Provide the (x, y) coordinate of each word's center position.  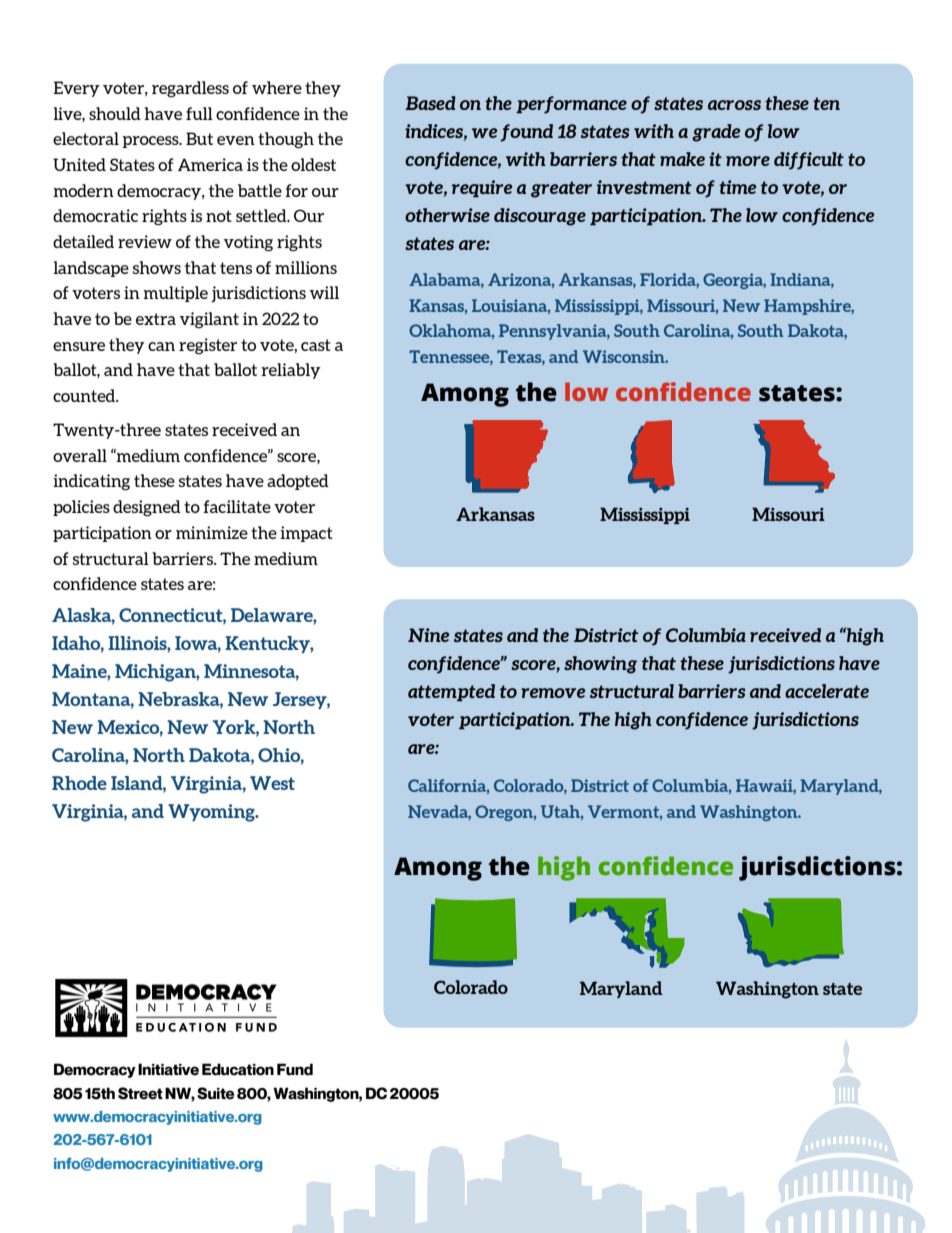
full (199, 113)
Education (238, 1069)
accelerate (827, 691)
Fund (295, 1069)
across (734, 105)
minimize (212, 532)
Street (140, 1093)
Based (430, 103)
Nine (428, 635)
